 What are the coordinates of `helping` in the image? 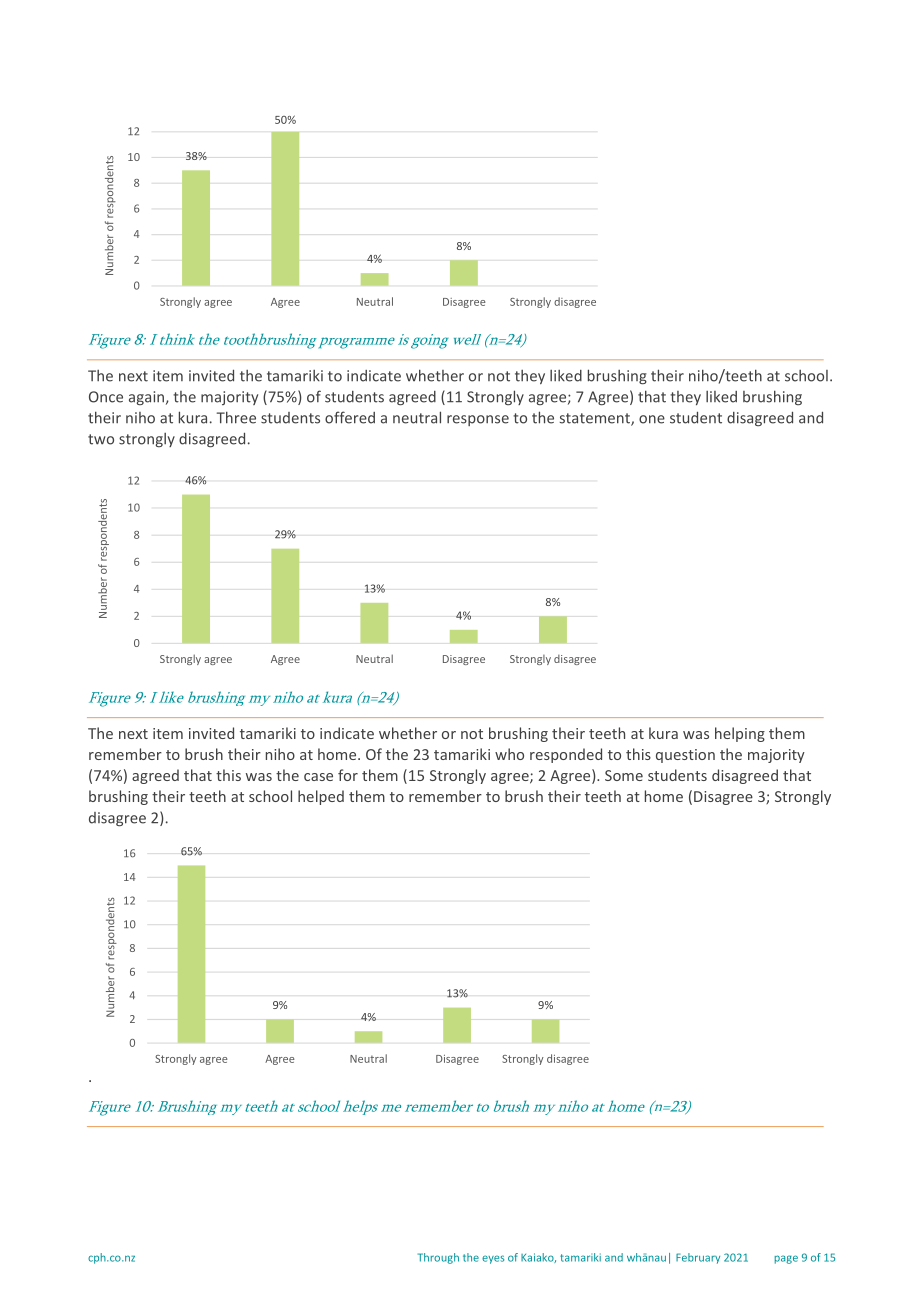 It's located at (740, 734).
